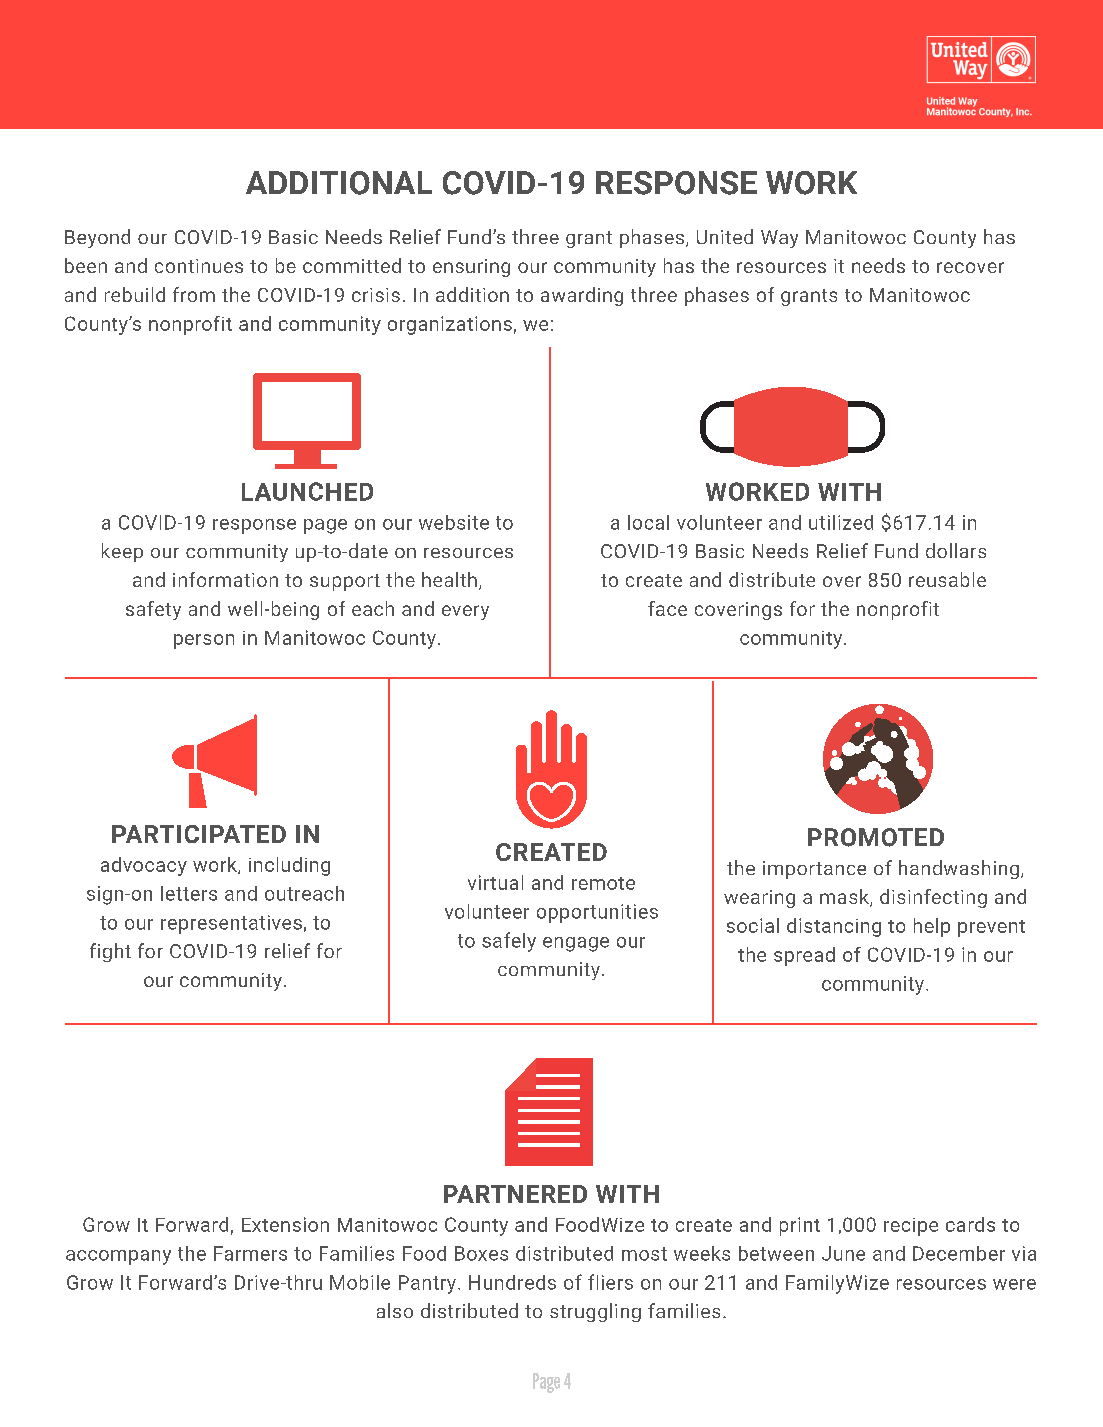  Describe the element at coordinates (876, 837) in the screenshot. I see `PROMOTED` at that location.
